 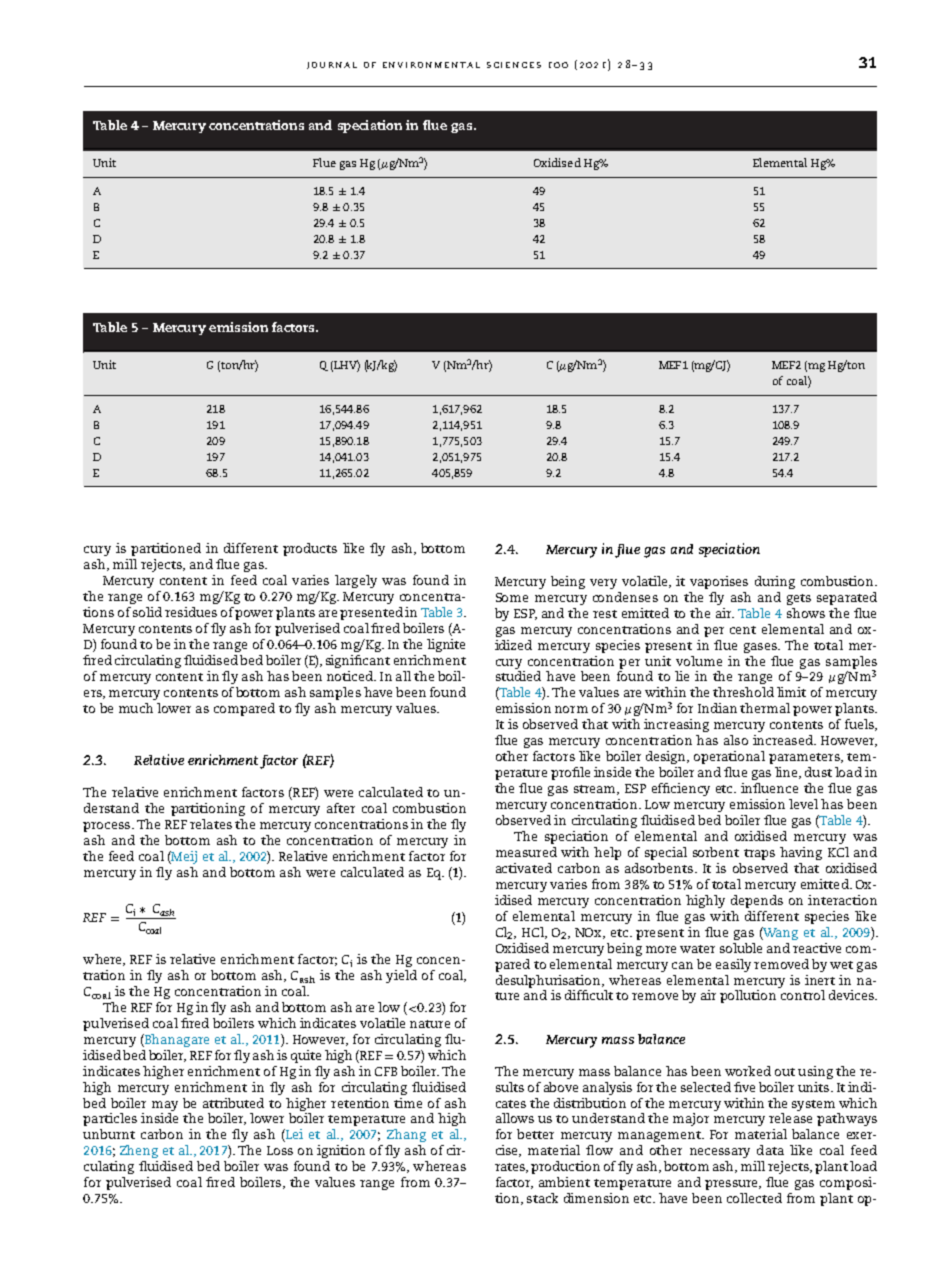 I want to click on sciences, so click(x=514, y=65).
